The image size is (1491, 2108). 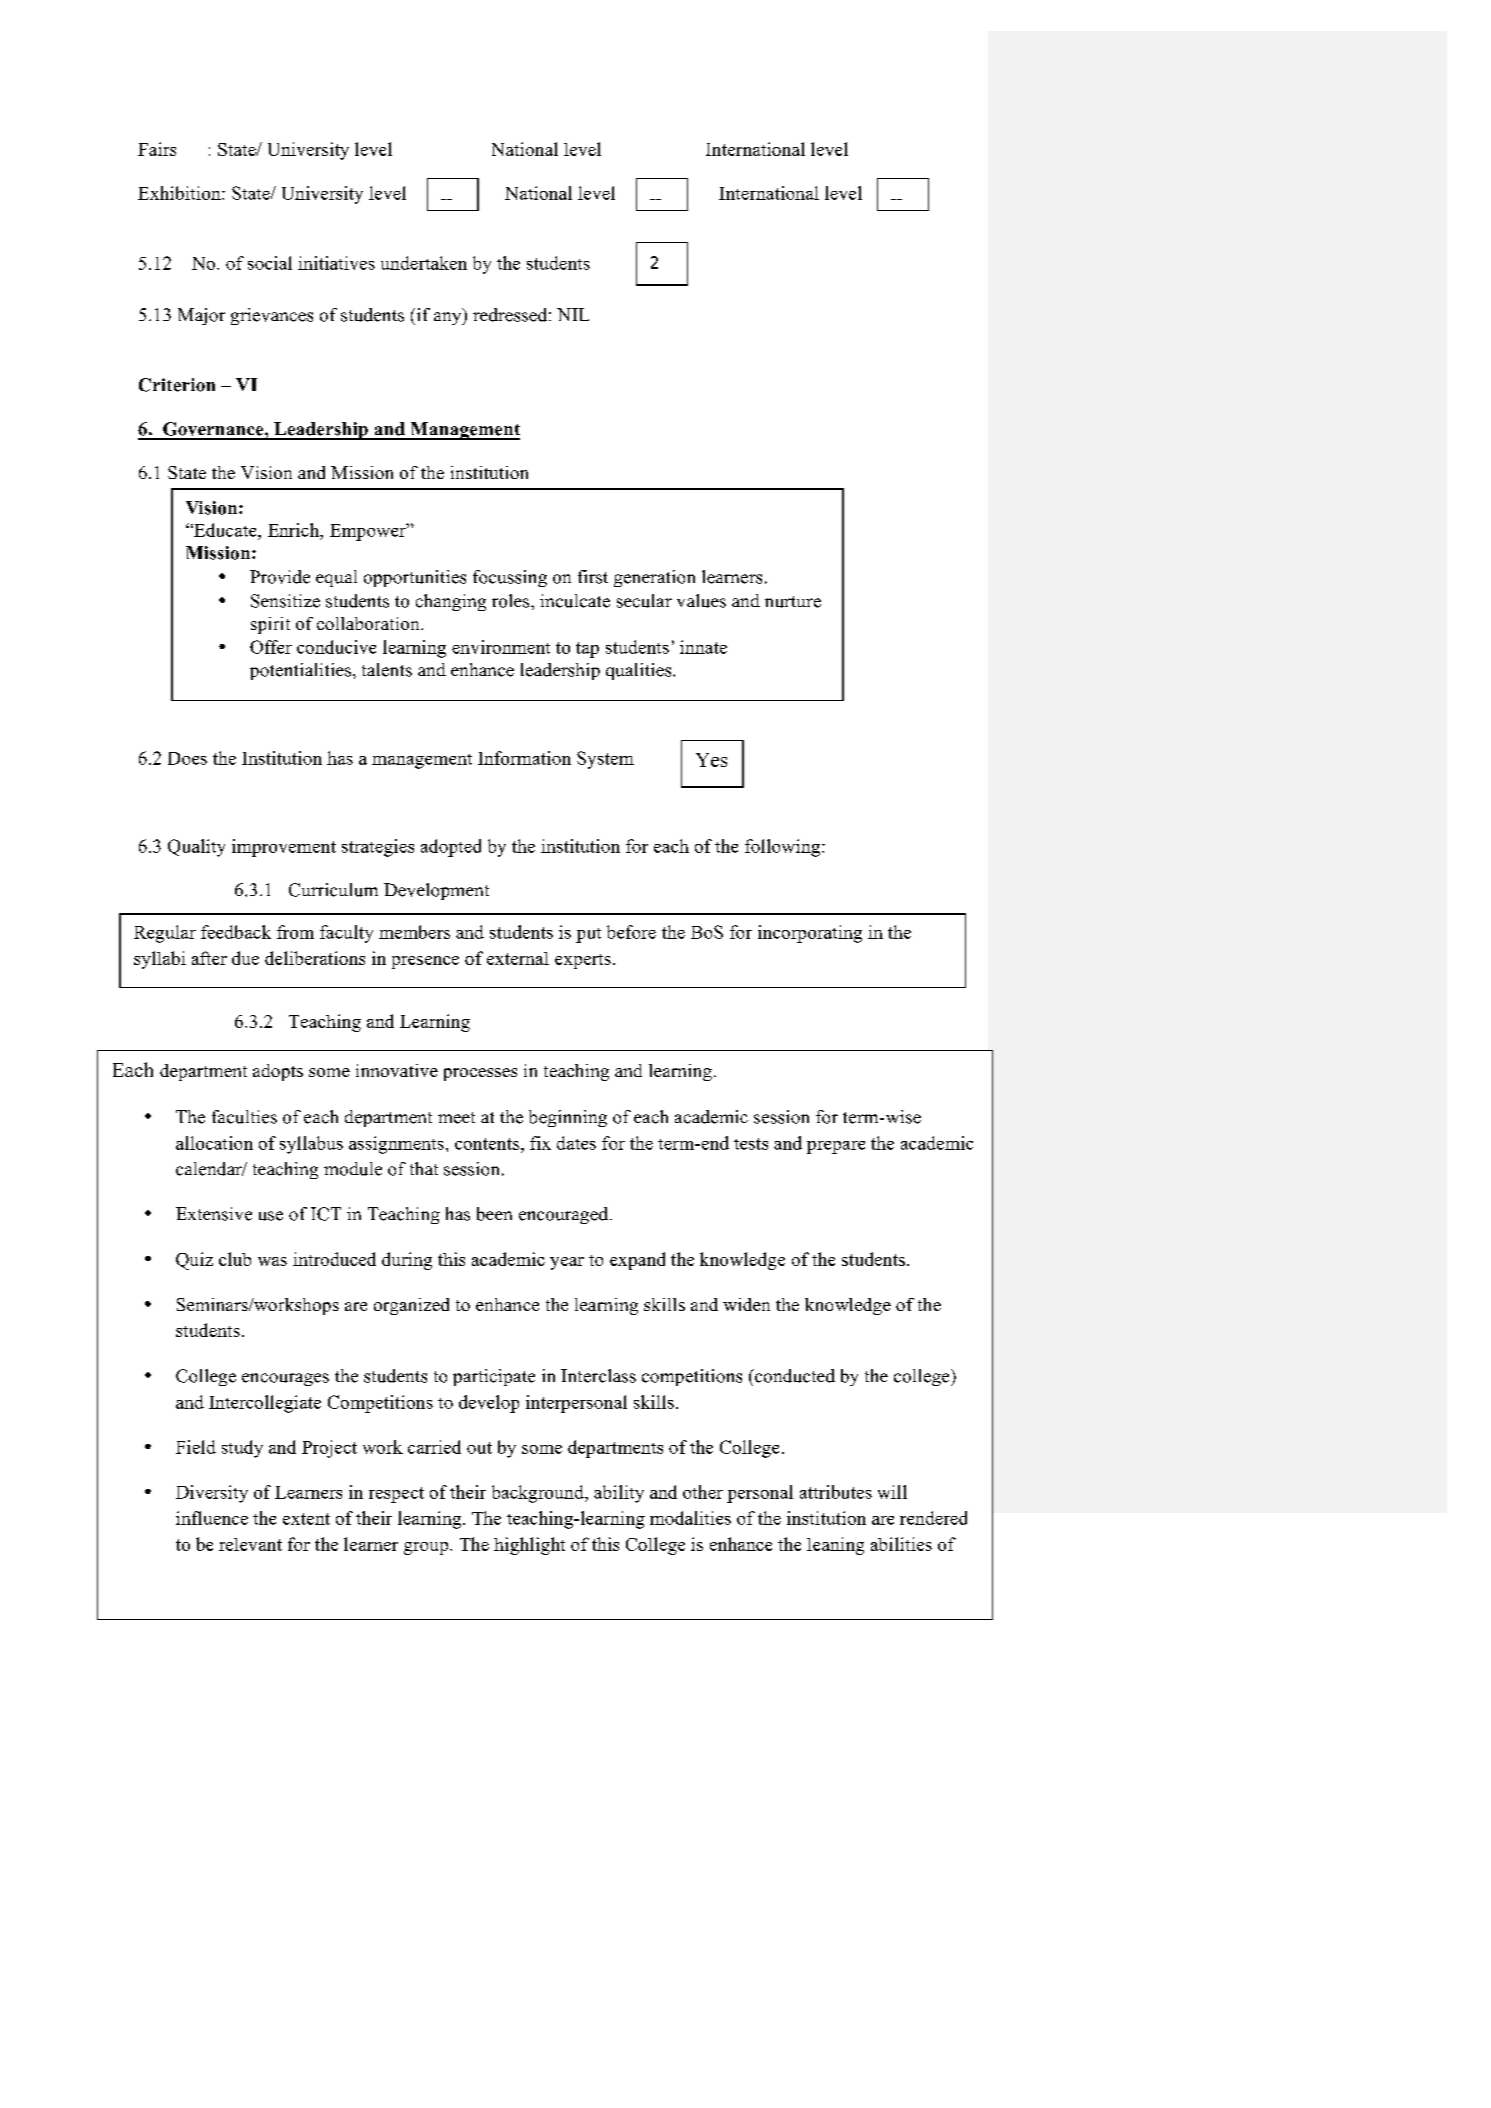 I want to click on any, so click(x=449, y=318).
